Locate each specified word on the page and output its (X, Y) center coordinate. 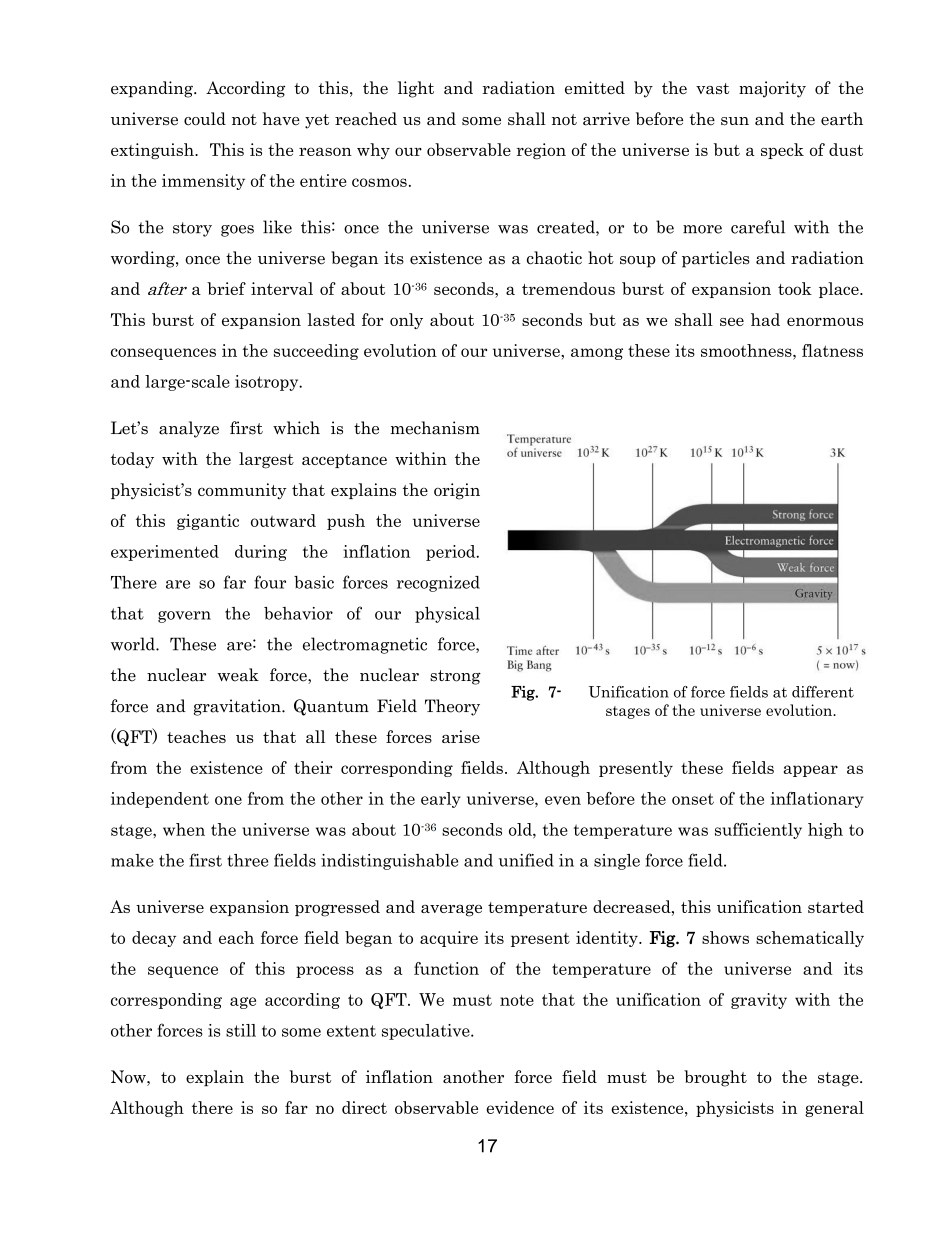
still (241, 1030)
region (541, 151)
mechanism (435, 428)
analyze (189, 429)
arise (461, 736)
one (228, 800)
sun (735, 121)
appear (811, 771)
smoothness (747, 350)
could (205, 119)
